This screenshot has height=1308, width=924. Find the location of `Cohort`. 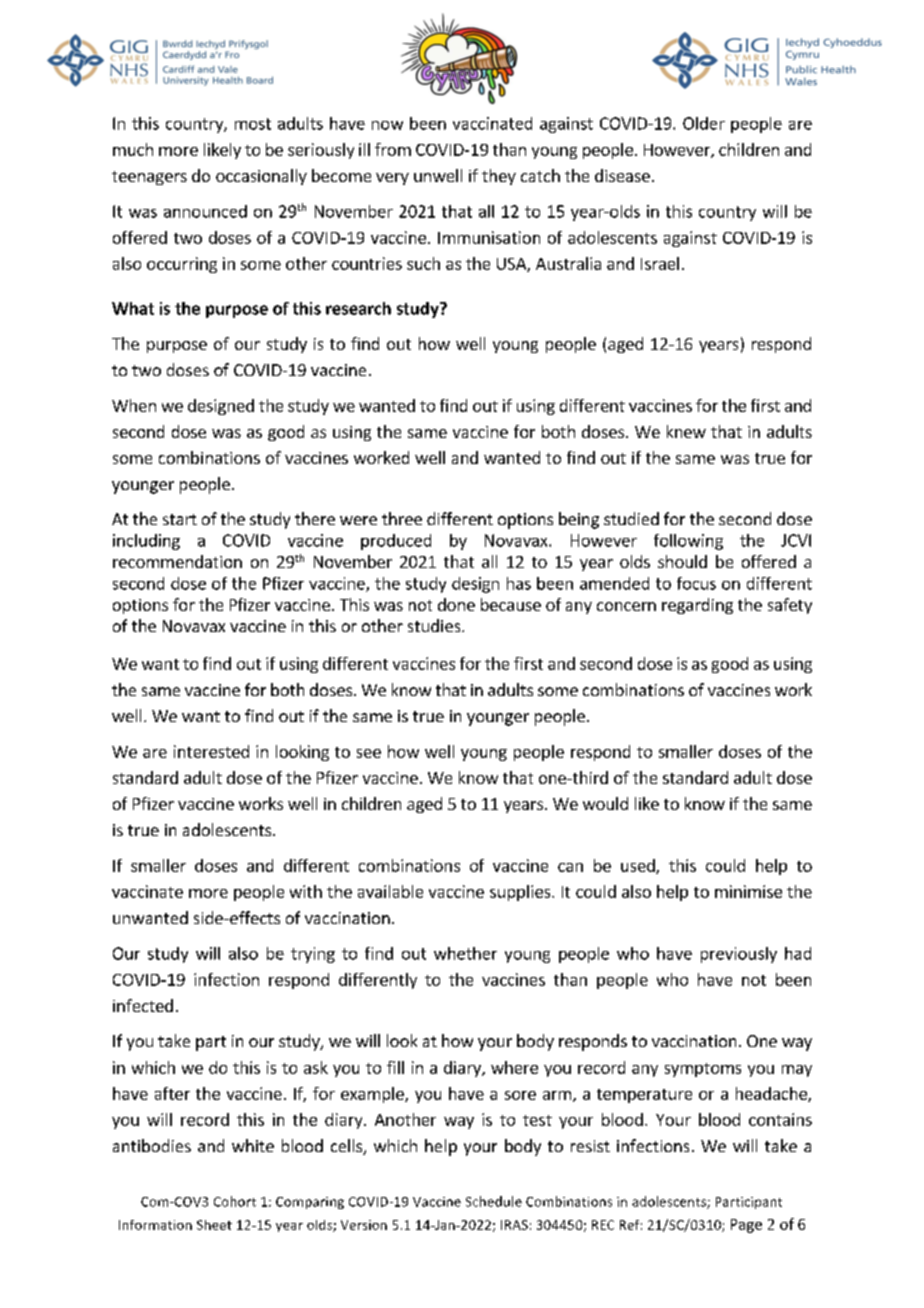

Cohort is located at coordinates (235, 1201).
